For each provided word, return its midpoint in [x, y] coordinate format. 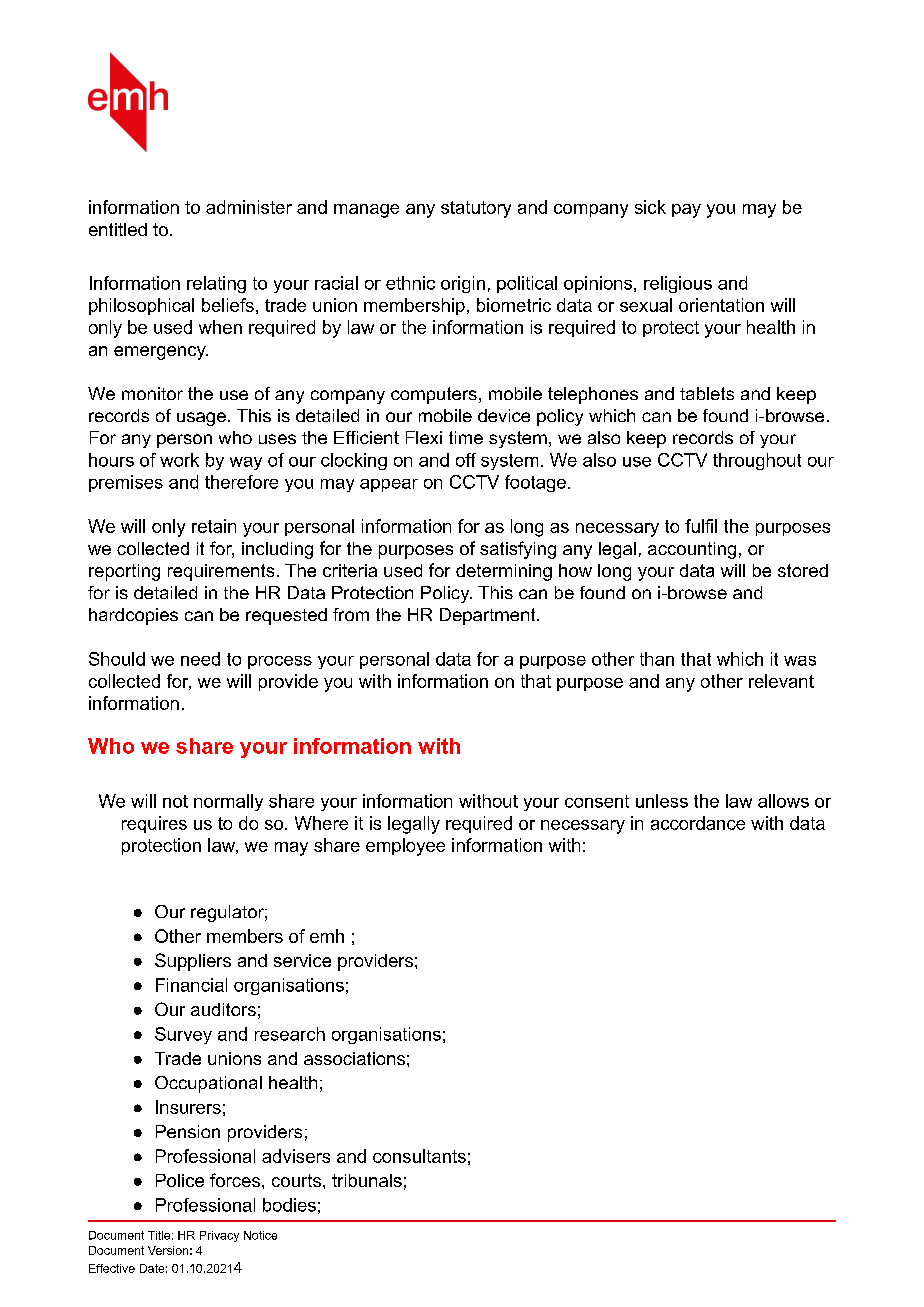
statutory [476, 209]
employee [405, 847]
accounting [692, 550]
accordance [698, 823]
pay [686, 211]
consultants [419, 1156]
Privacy [219, 1236]
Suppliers [193, 962]
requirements [221, 572]
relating [216, 284]
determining [504, 572]
